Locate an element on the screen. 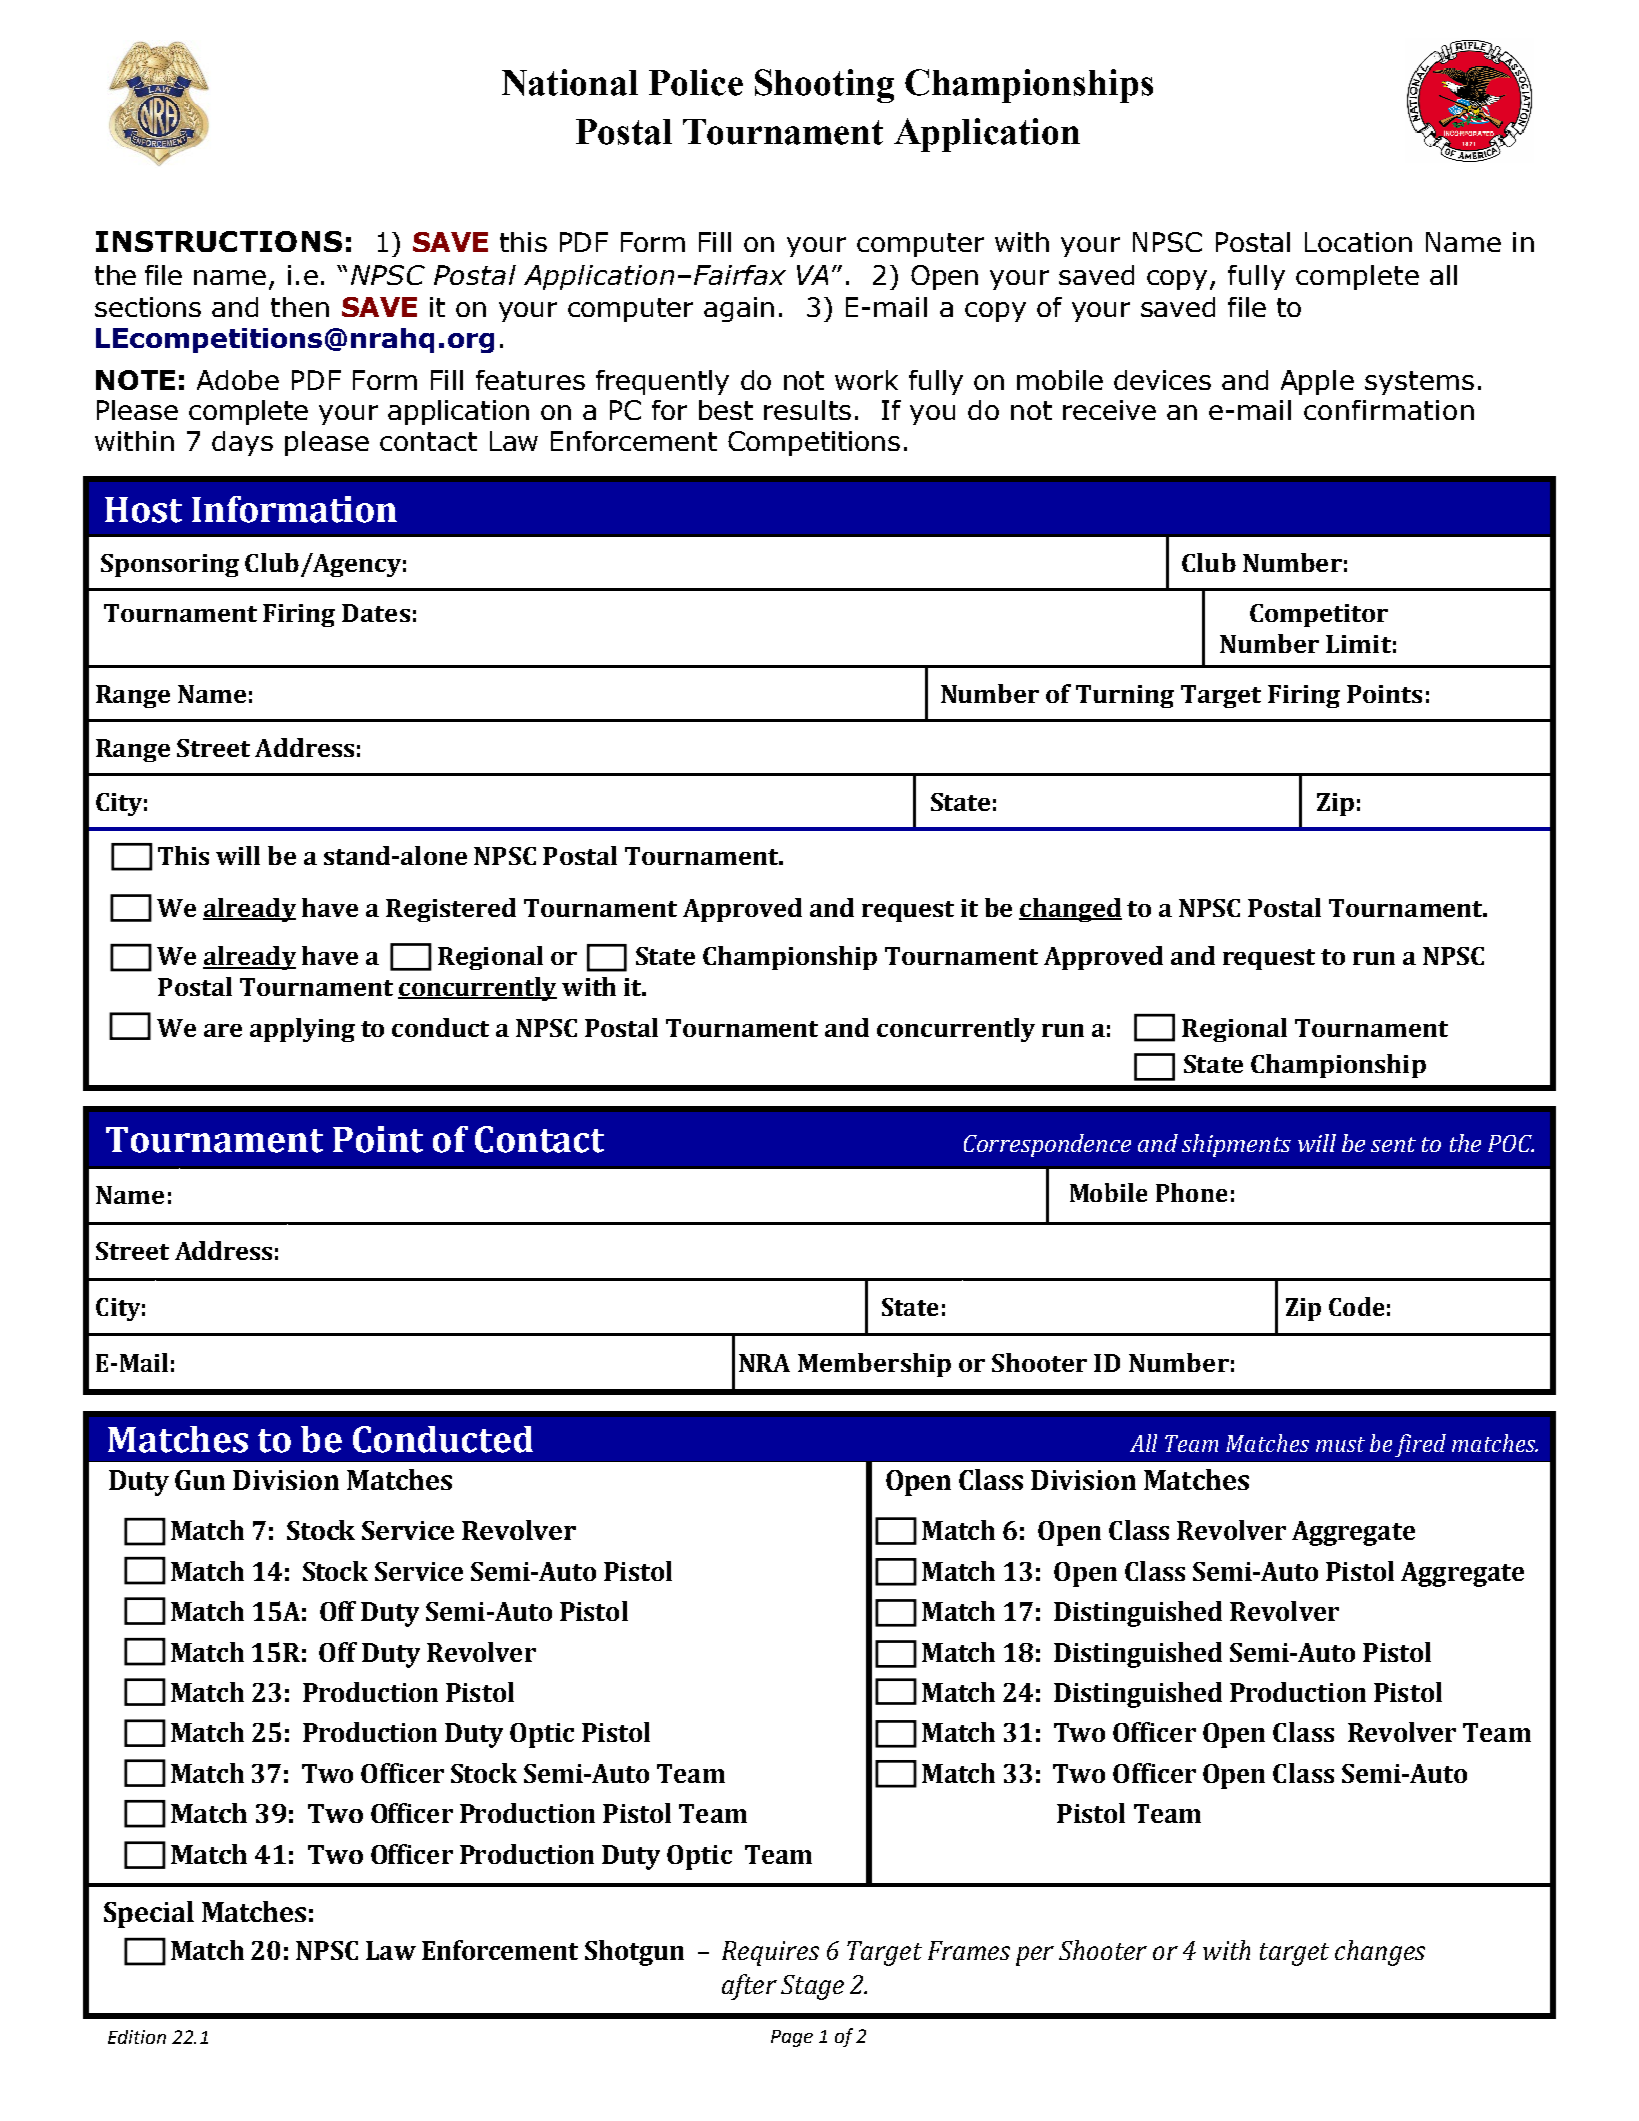 This screenshot has height=2121, width=1639. Shooting is located at coordinates (824, 86).
